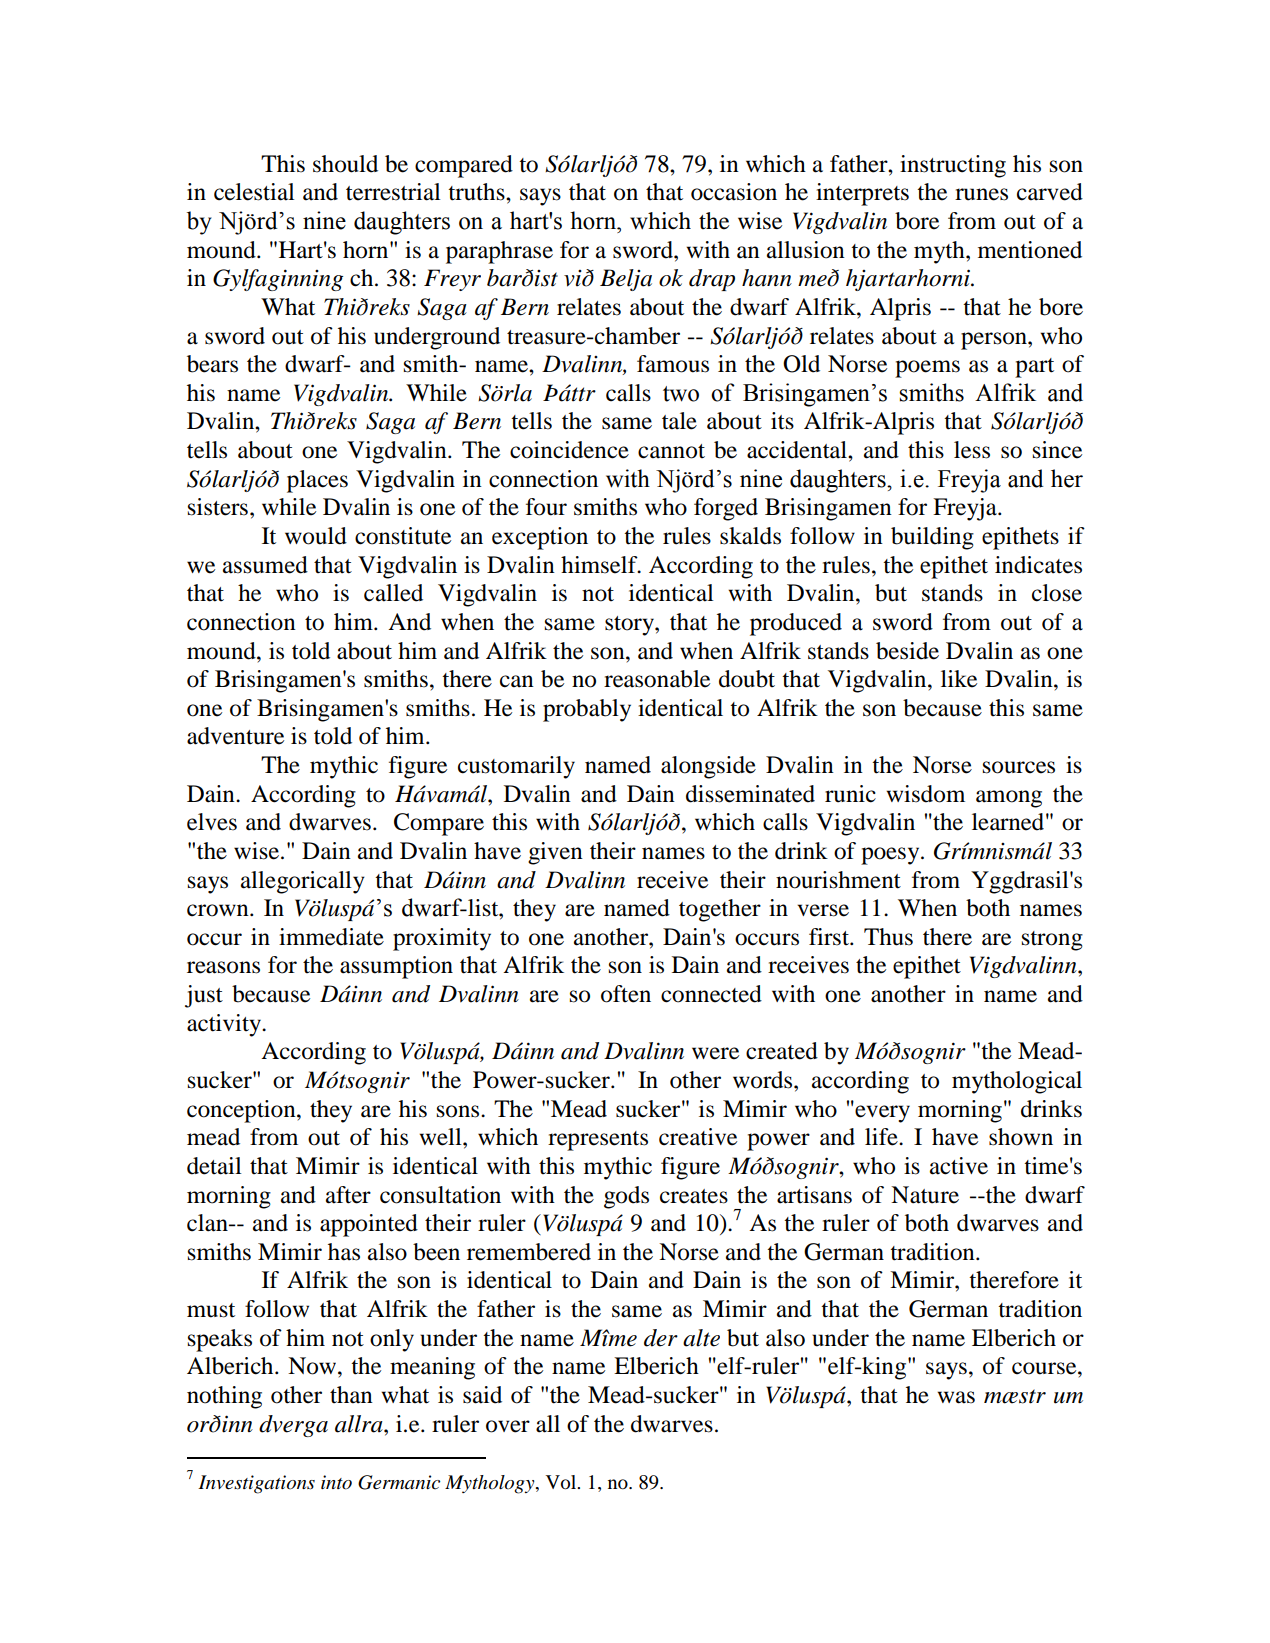 Image resolution: width=1270 pixels, height=1643 pixels. What do you see at coordinates (303, 882) in the screenshot?
I see `allegorically` at bounding box center [303, 882].
